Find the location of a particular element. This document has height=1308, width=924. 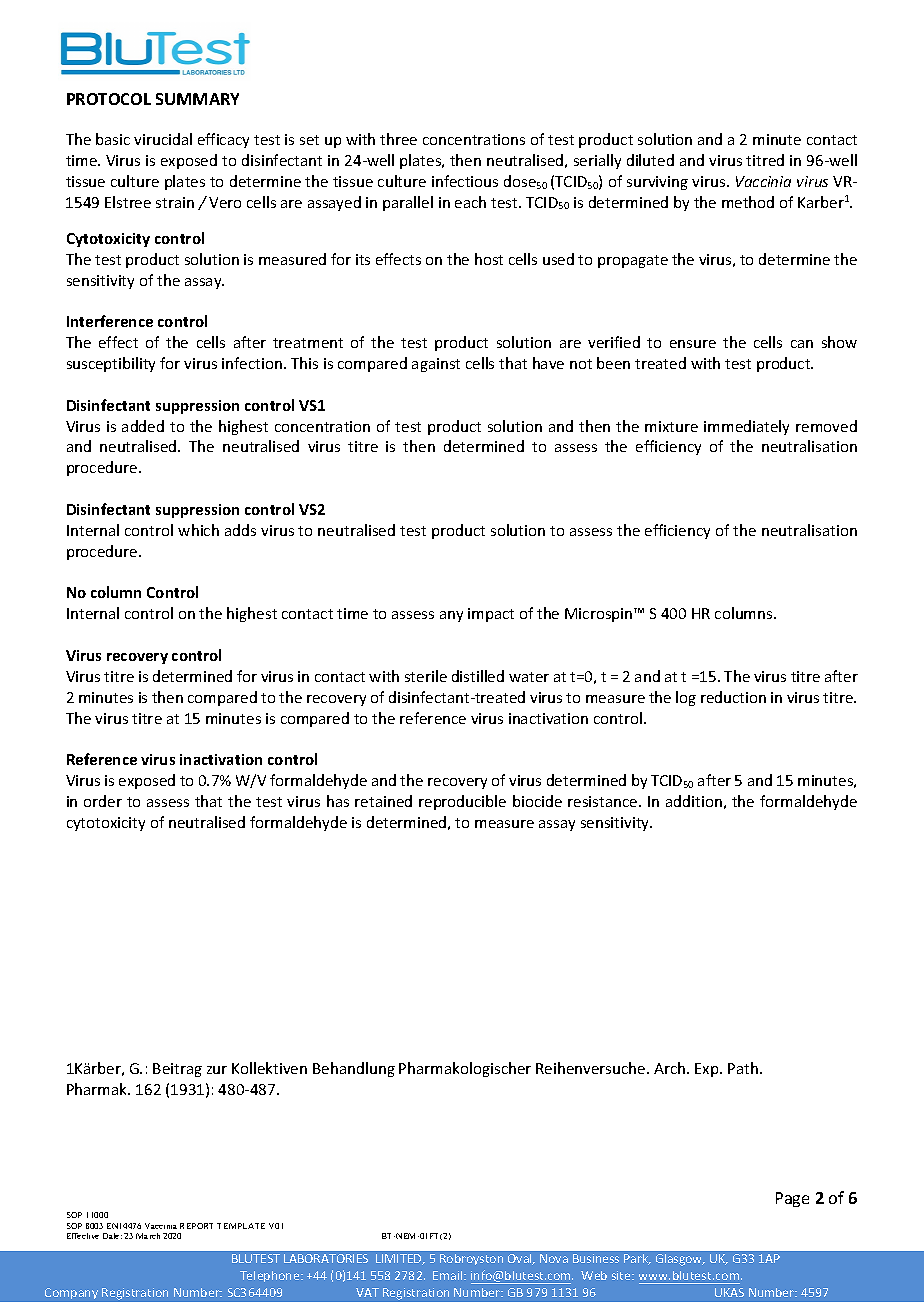

added is located at coordinates (143, 426).
